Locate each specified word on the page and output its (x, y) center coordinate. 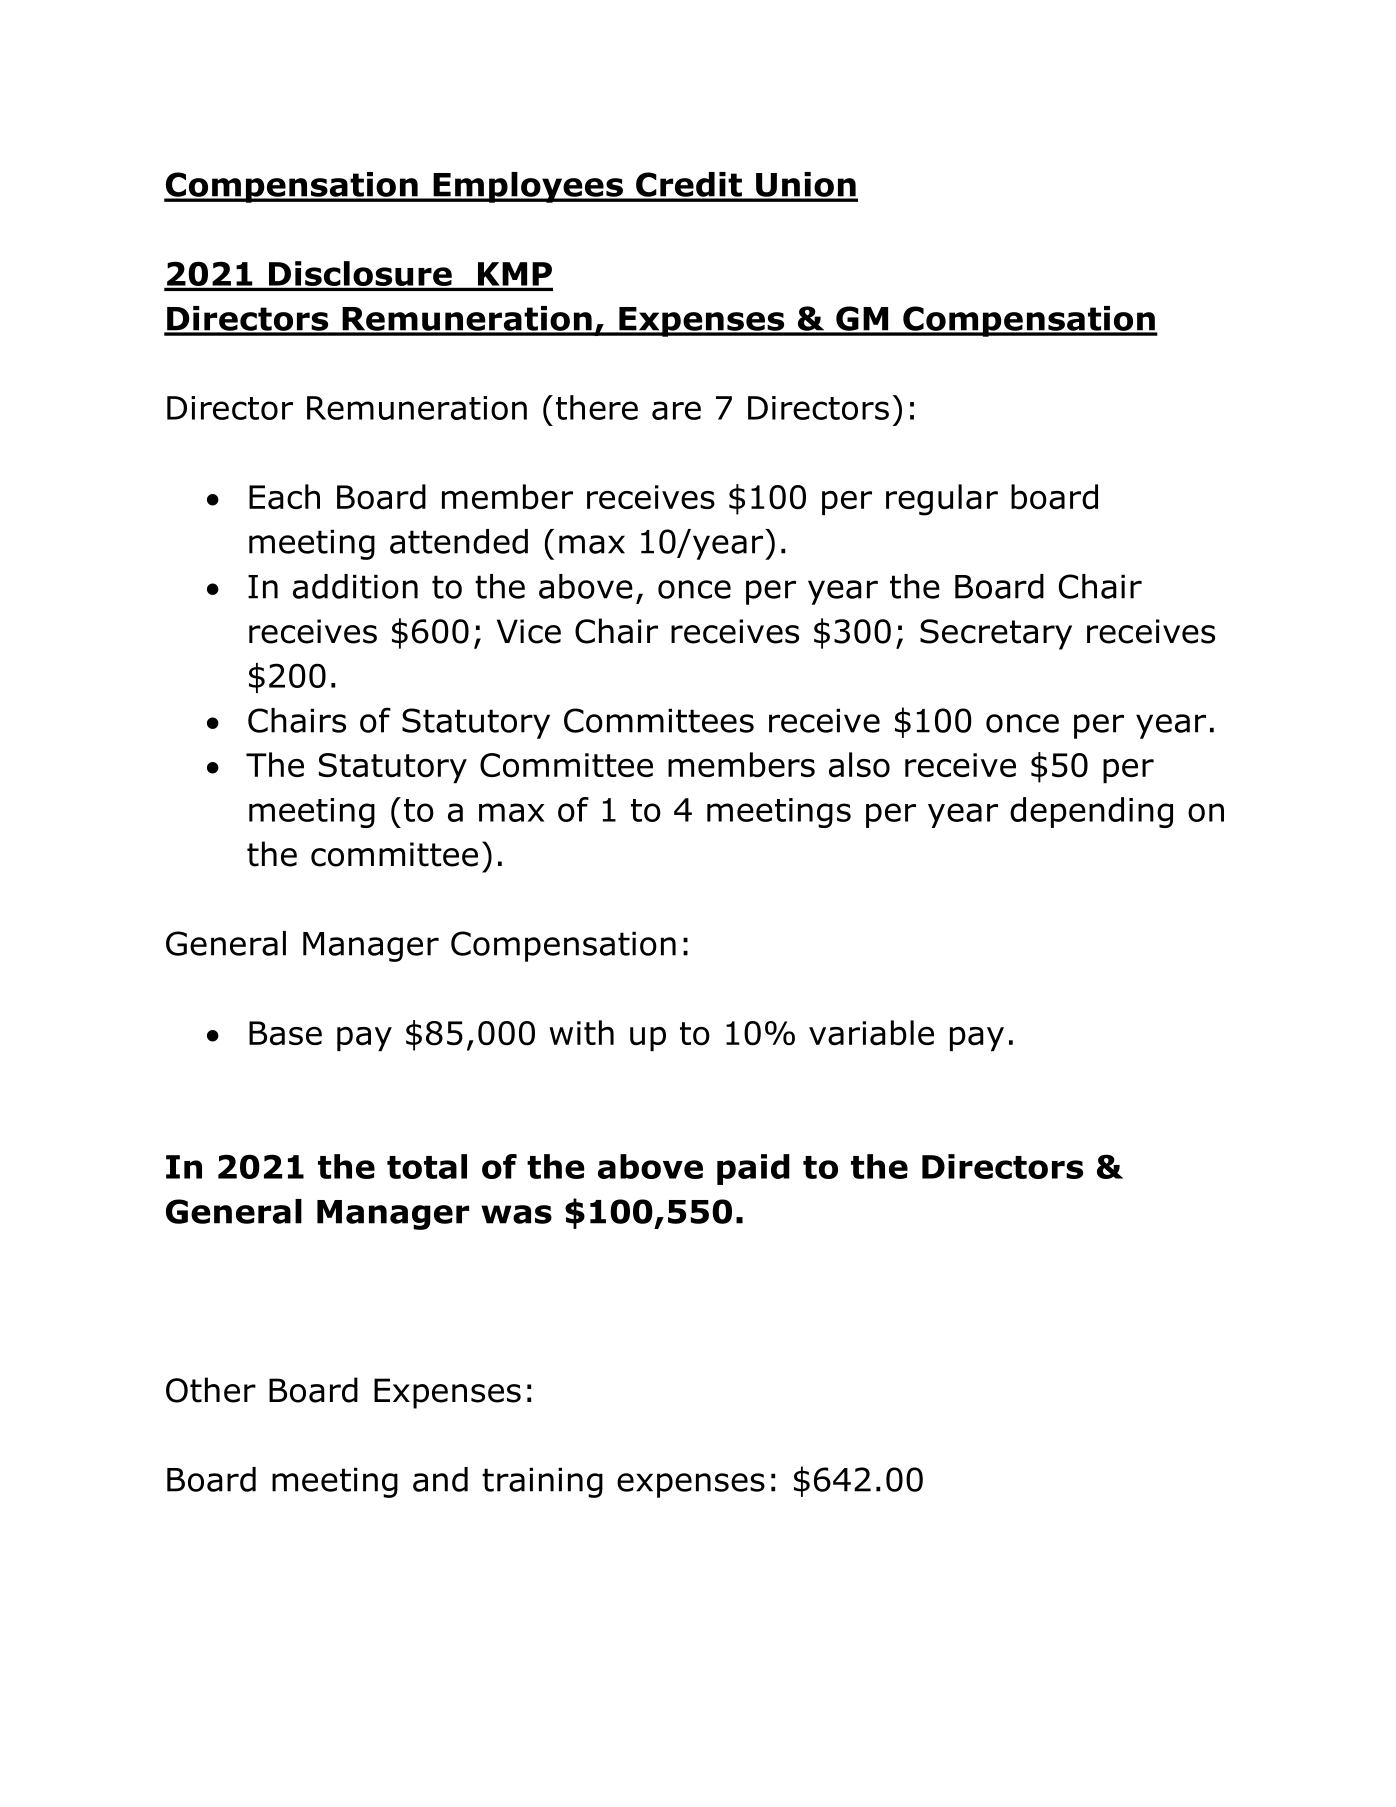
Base (285, 1033)
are (676, 410)
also (859, 765)
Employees (528, 187)
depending (1091, 812)
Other (211, 1390)
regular (942, 500)
